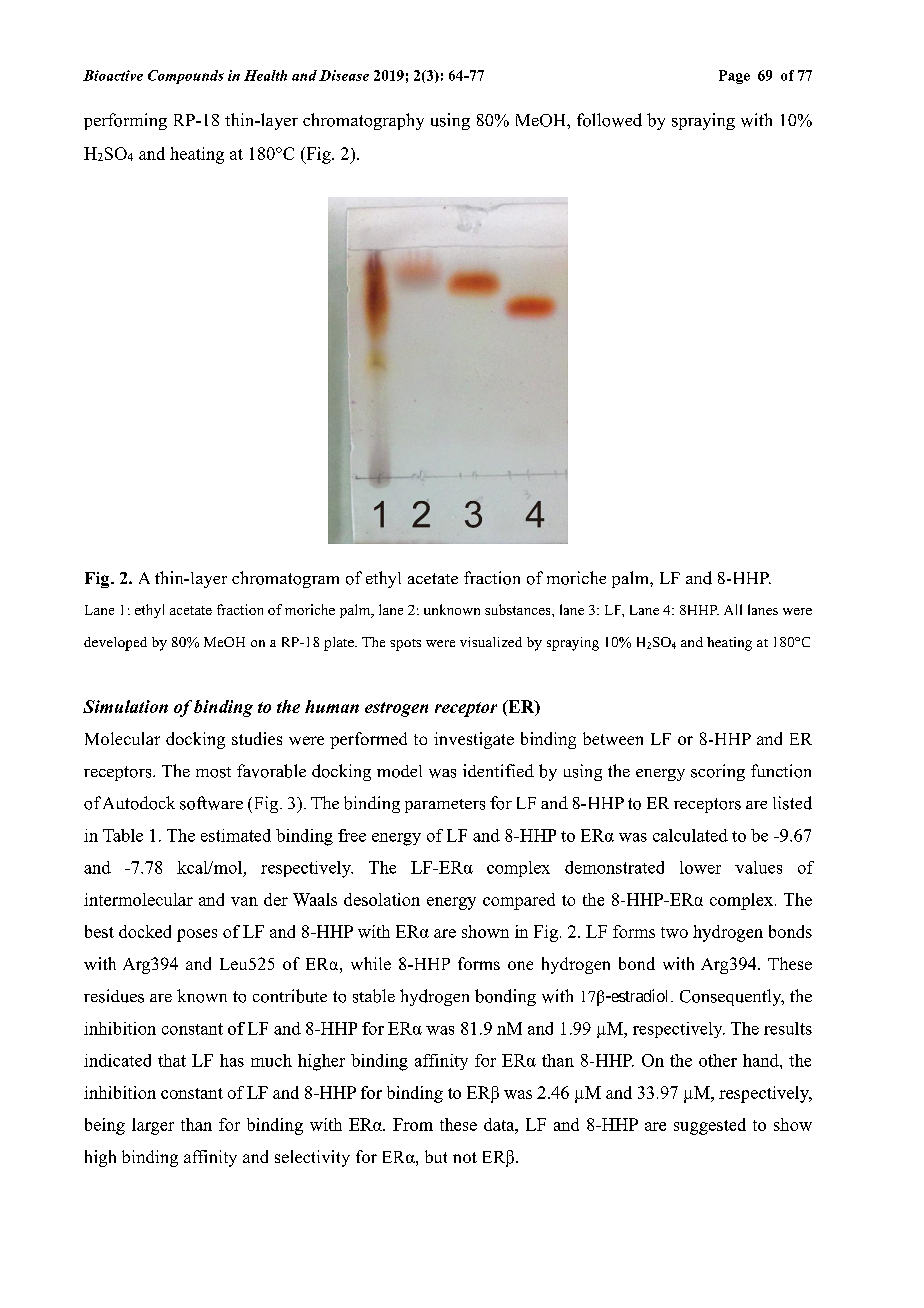 The image size is (924, 1308). I want to click on Page, so click(734, 77).
